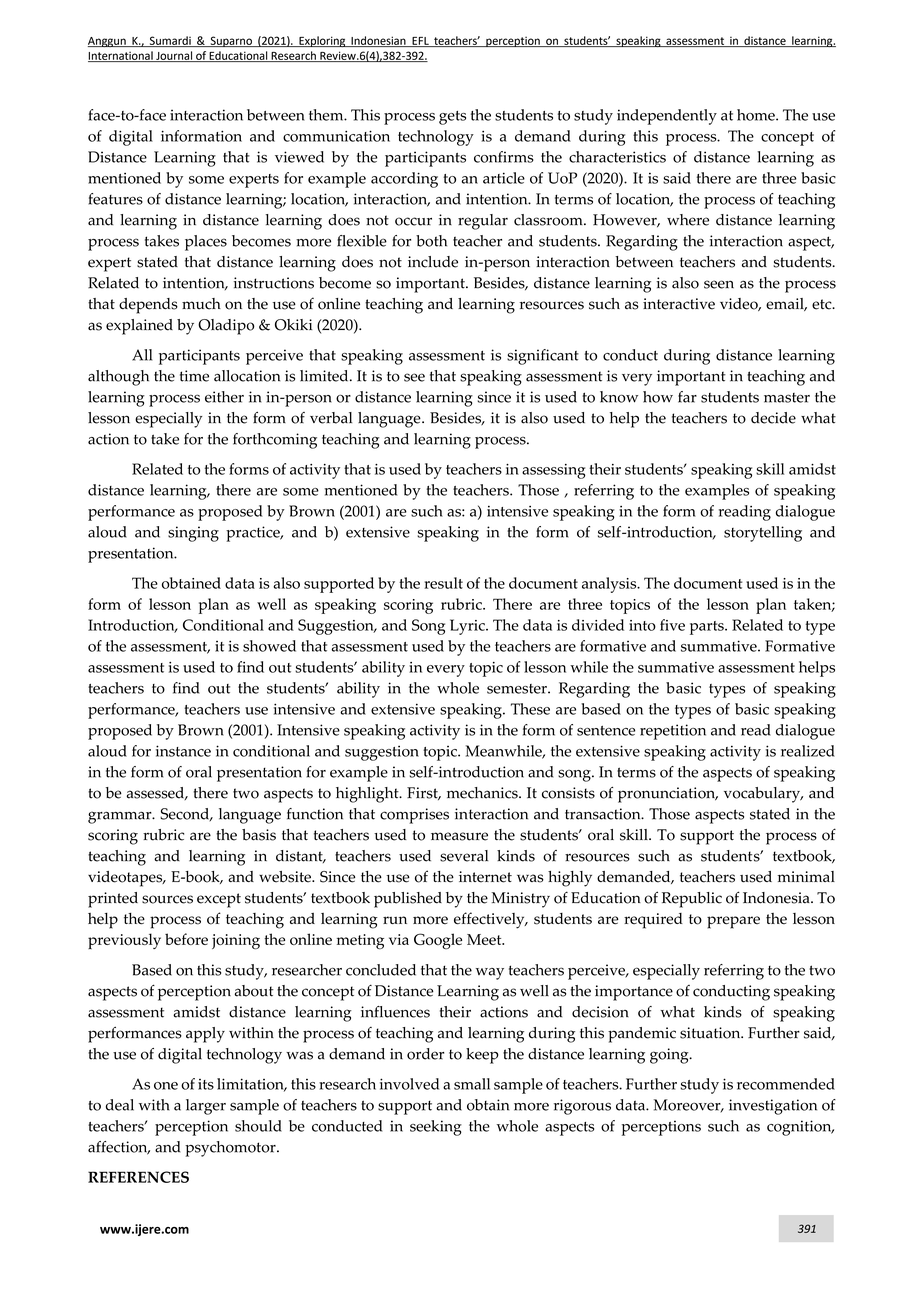  What do you see at coordinates (452, 118) in the image?
I see `gets` at bounding box center [452, 118].
